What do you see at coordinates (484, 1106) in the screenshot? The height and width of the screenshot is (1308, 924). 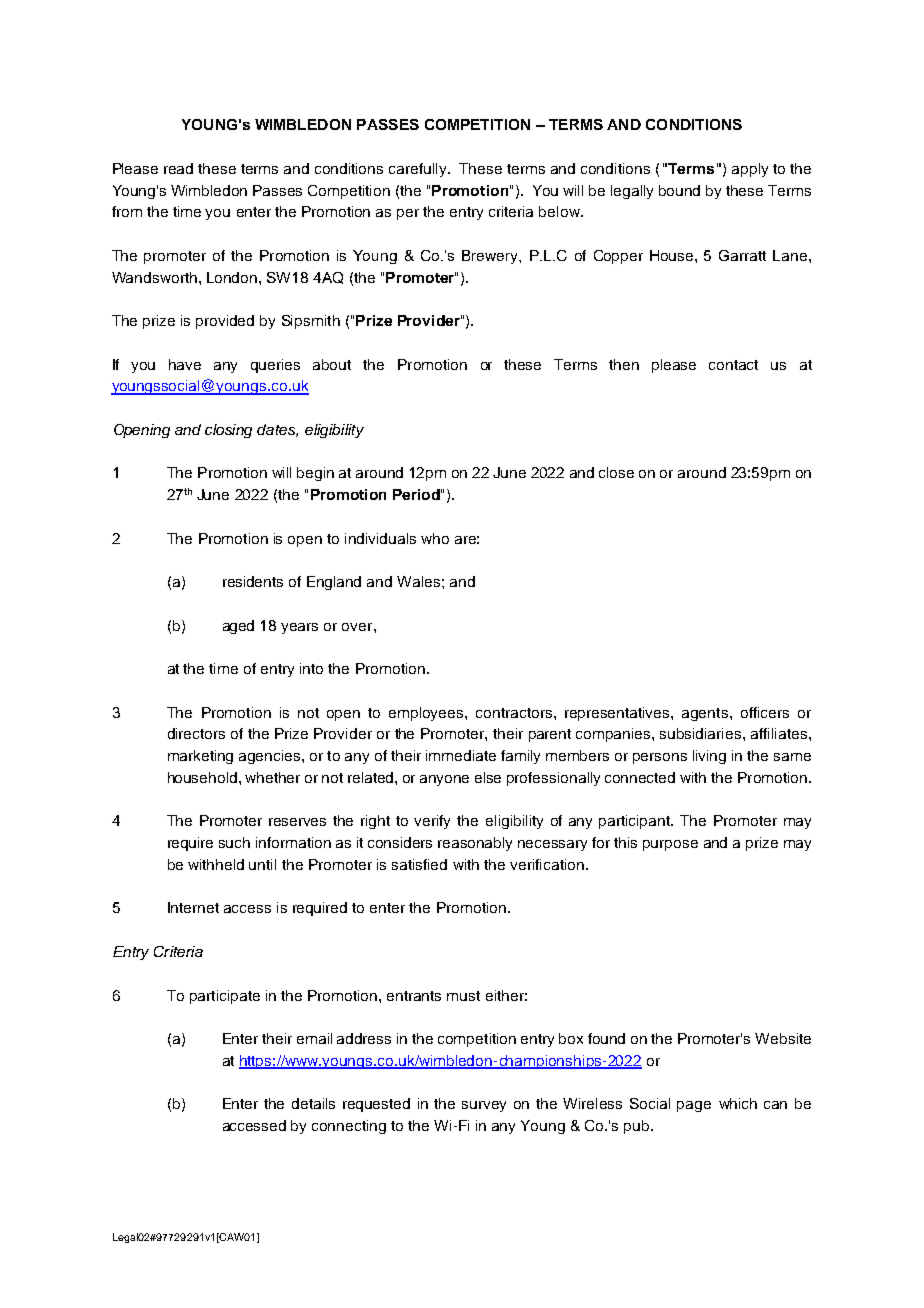 I see `survey` at bounding box center [484, 1106].
